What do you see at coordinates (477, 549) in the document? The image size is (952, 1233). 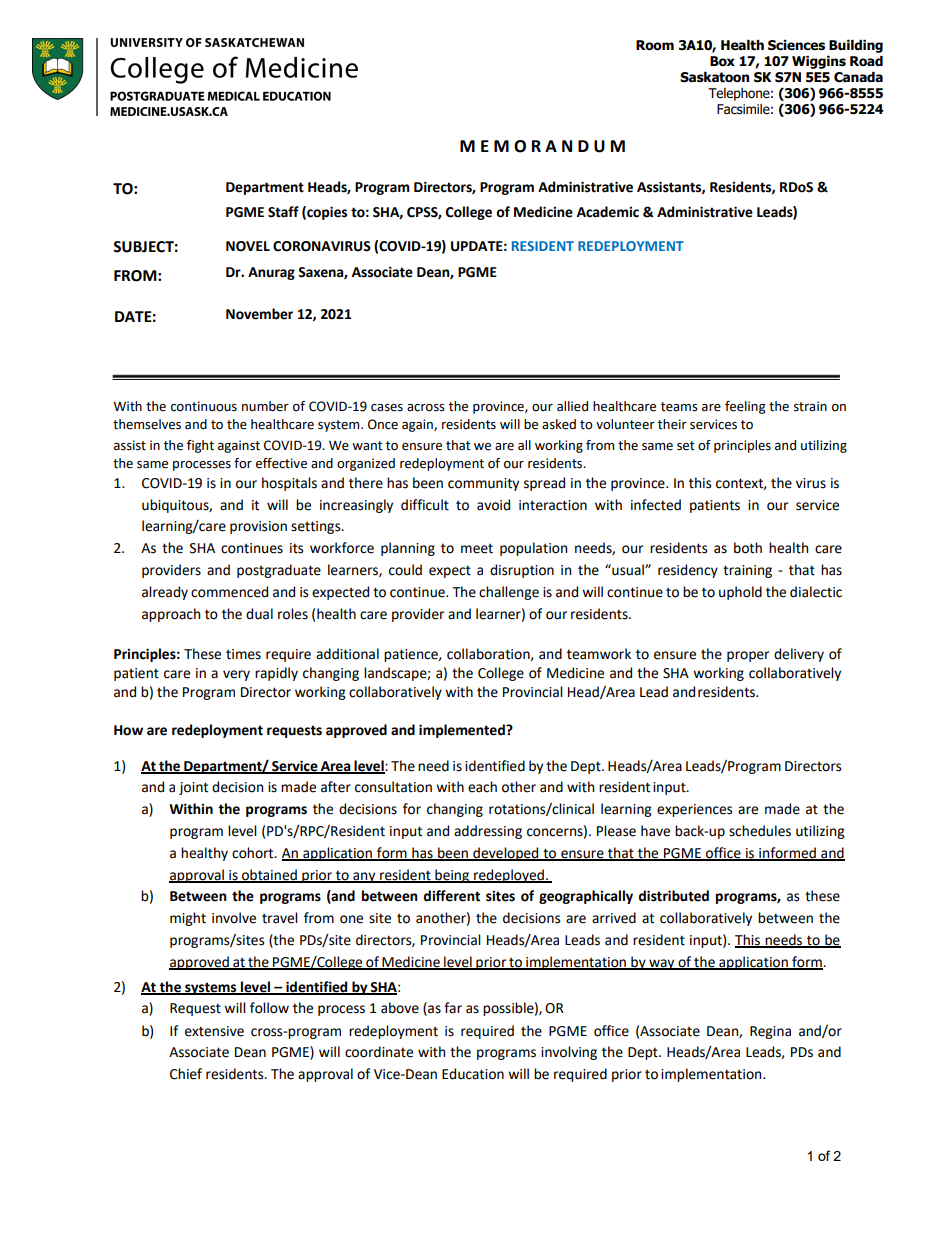 I see `meet` at bounding box center [477, 549].
